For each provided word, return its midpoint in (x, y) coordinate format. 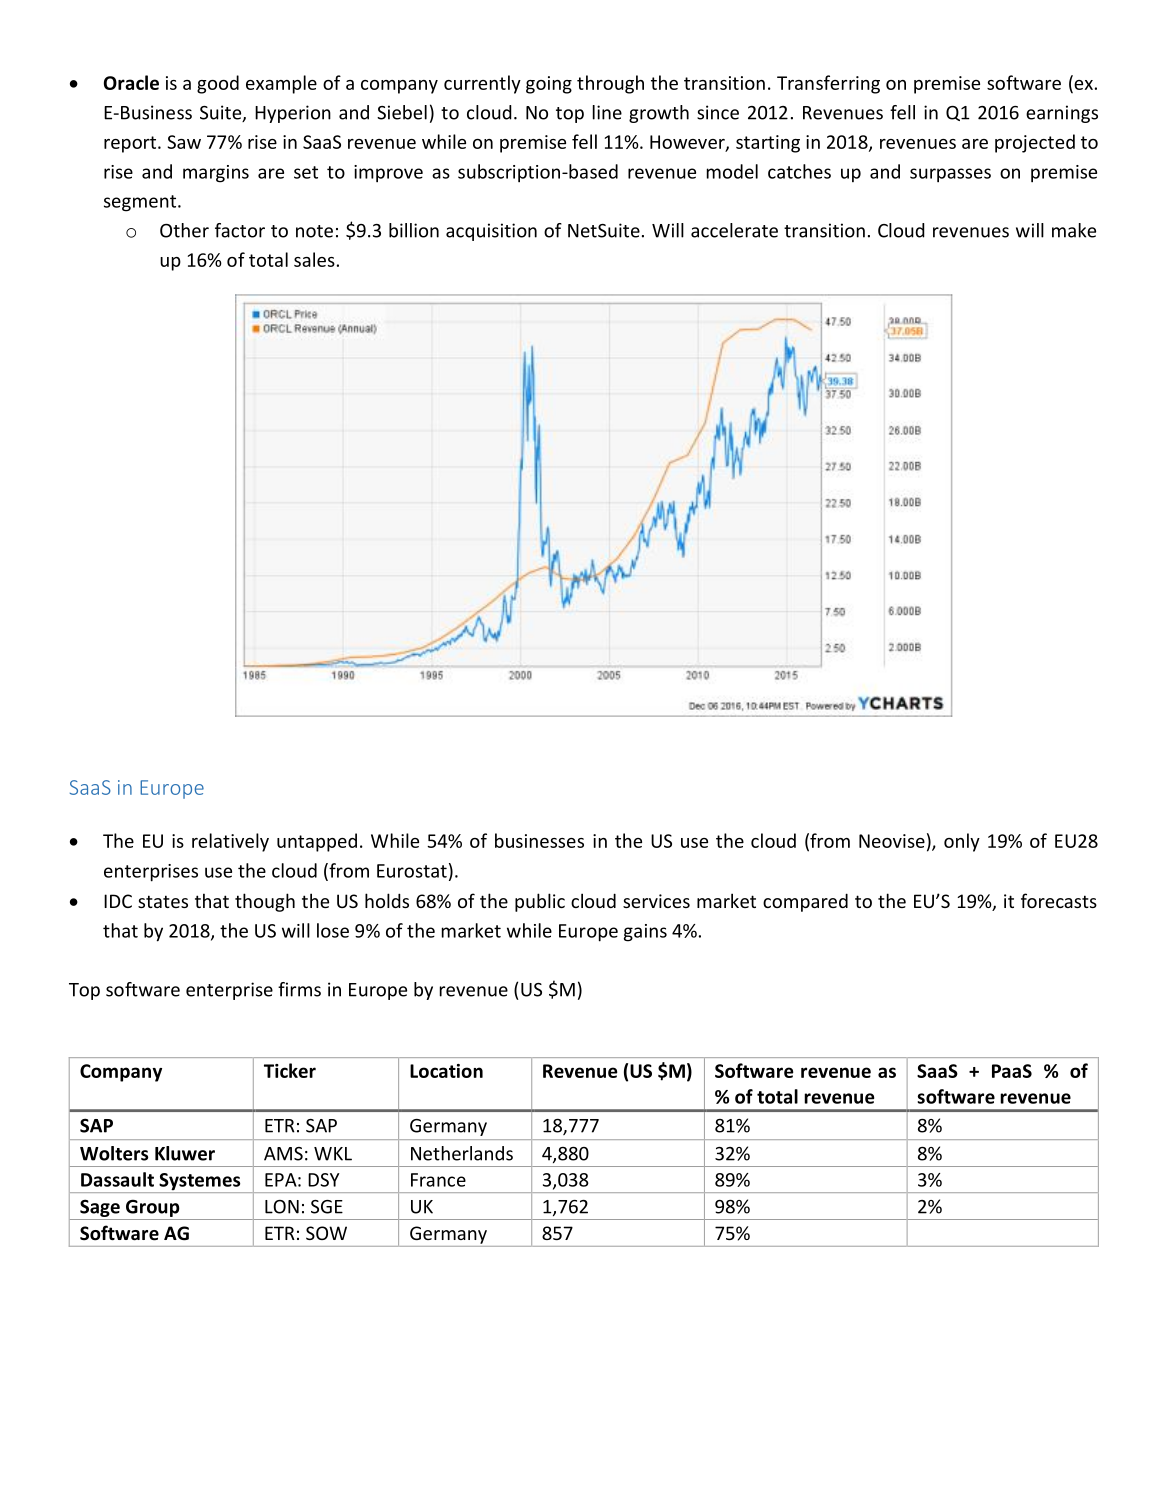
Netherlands (462, 1153)
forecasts (1059, 900)
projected (1035, 143)
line (607, 112)
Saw (184, 142)
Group (153, 1208)
